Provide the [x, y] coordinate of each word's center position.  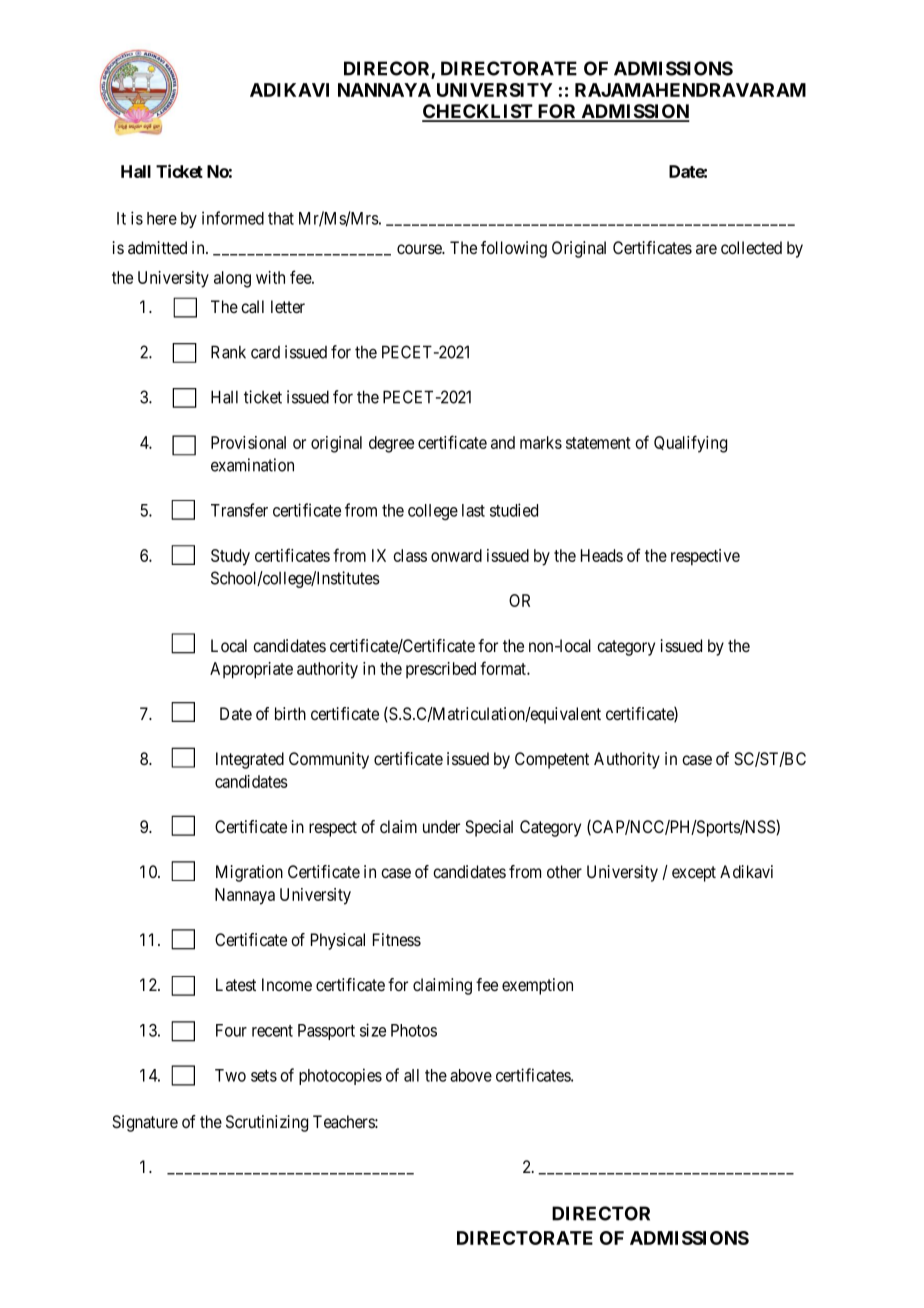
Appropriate [251, 670]
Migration [249, 873]
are [706, 249]
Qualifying [690, 444]
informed [233, 218]
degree [391, 444]
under [441, 826]
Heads [602, 555]
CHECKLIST [478, 112]
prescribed [441, 670]
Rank [228, 352]
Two [230, 1075]
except [694, 874]
